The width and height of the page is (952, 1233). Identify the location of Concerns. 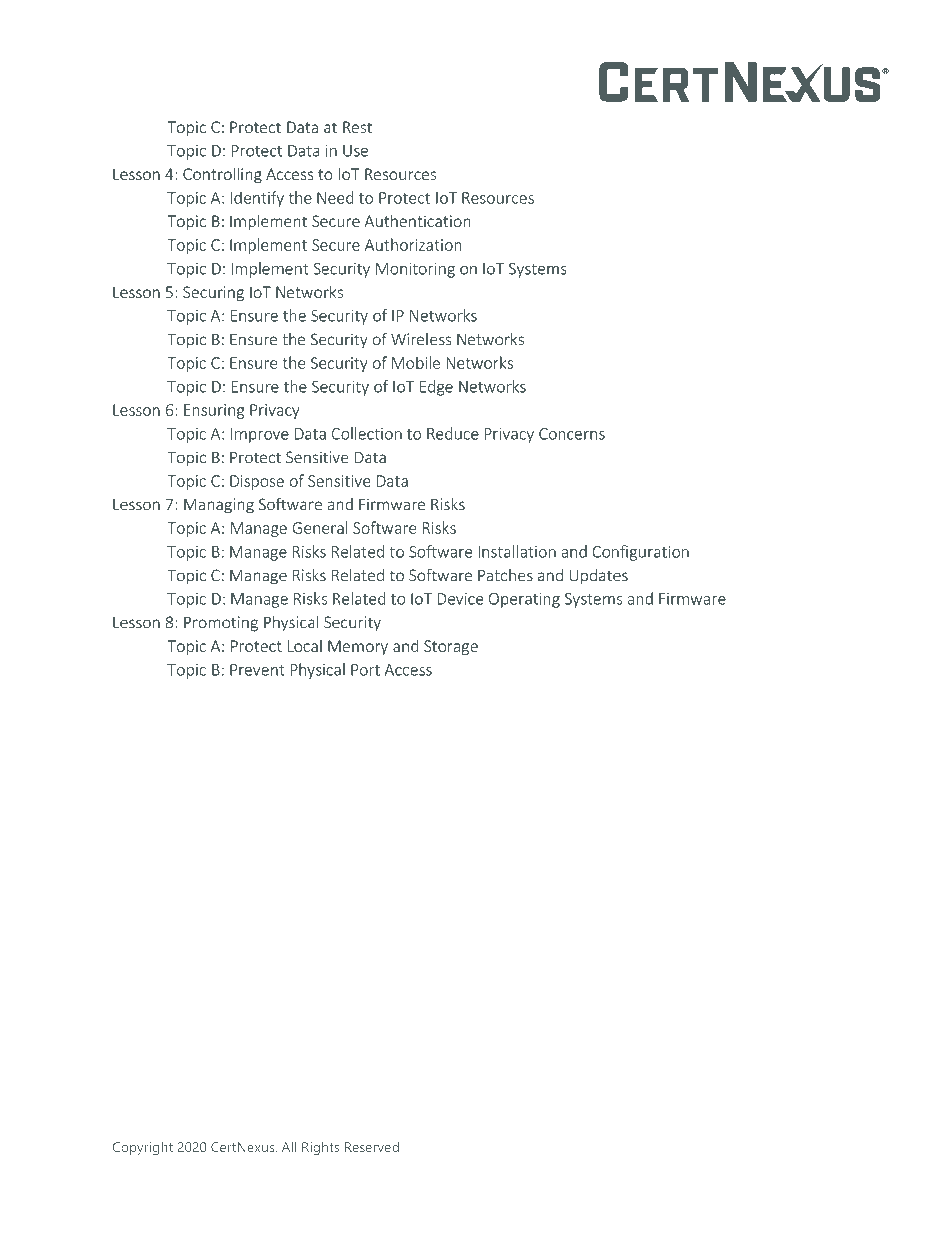
(572, 434).
